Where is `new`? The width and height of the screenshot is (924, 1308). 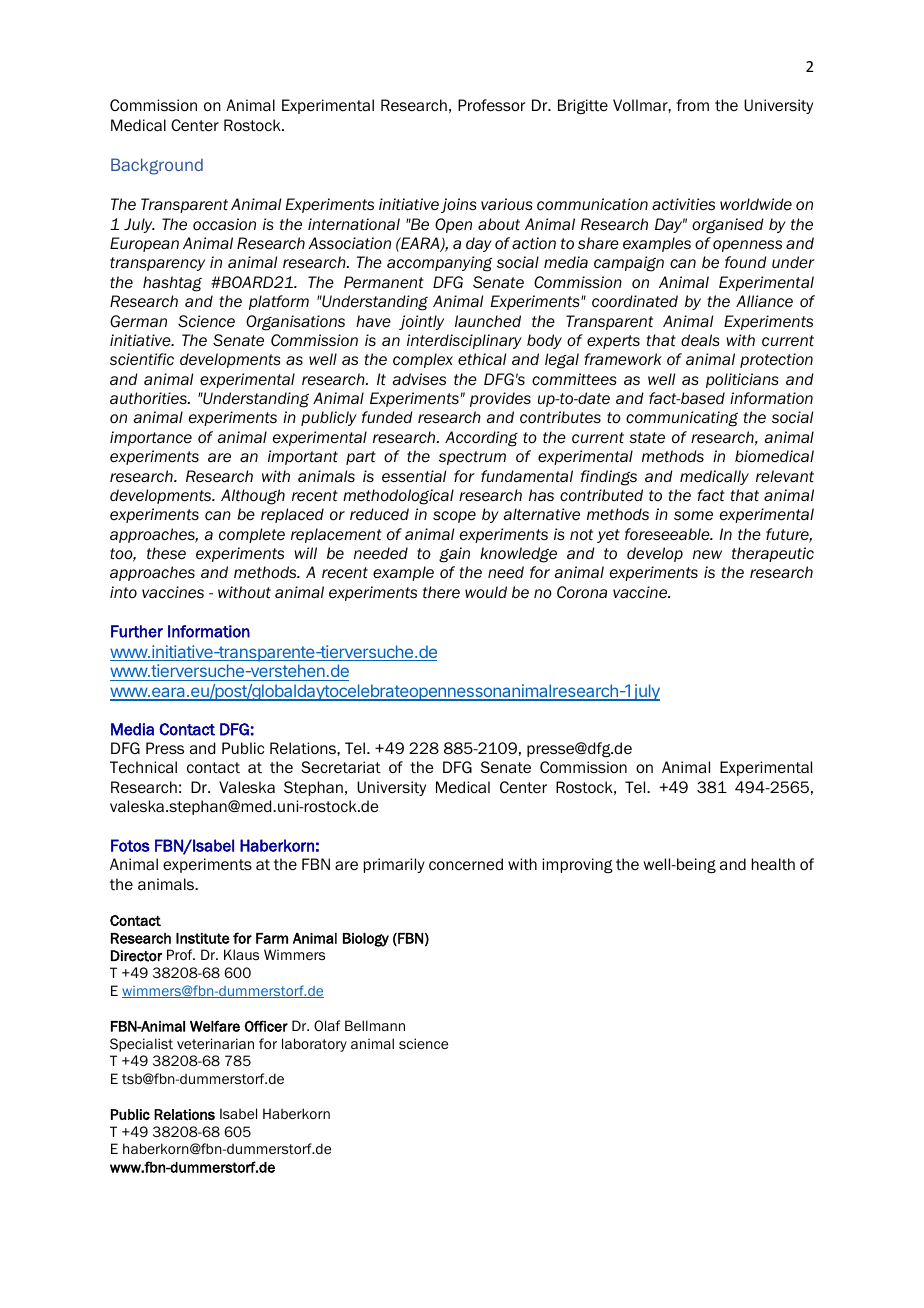
new is located at coordinates (707, 555).
